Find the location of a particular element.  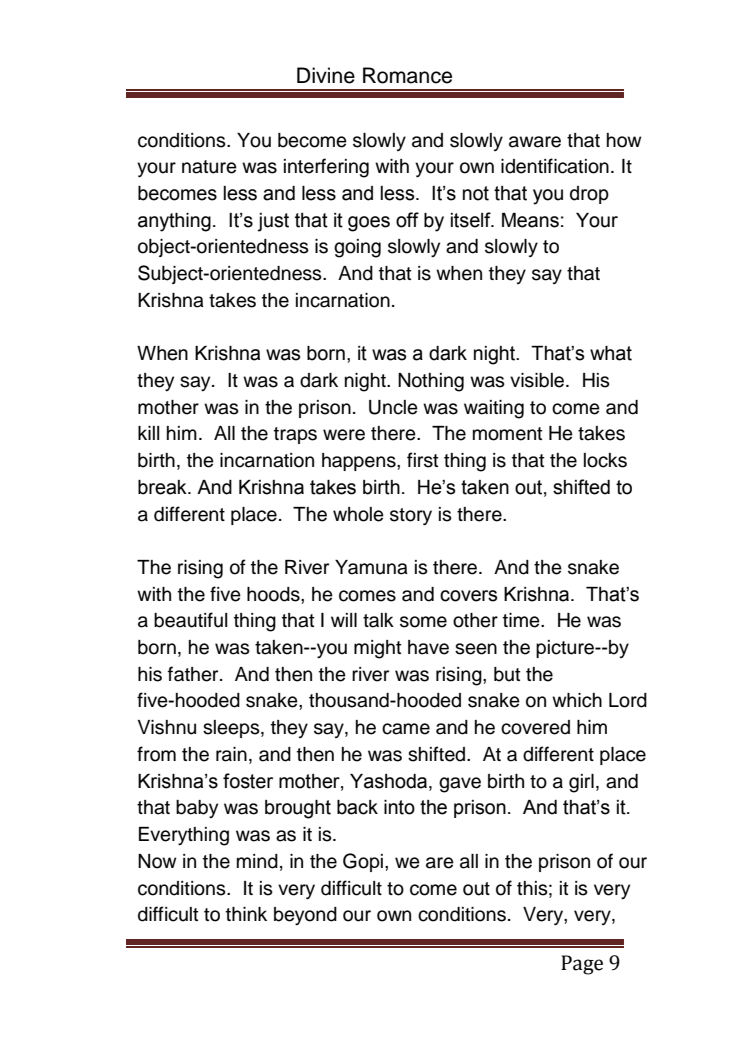

aware is located at coordinates (535, 142).
